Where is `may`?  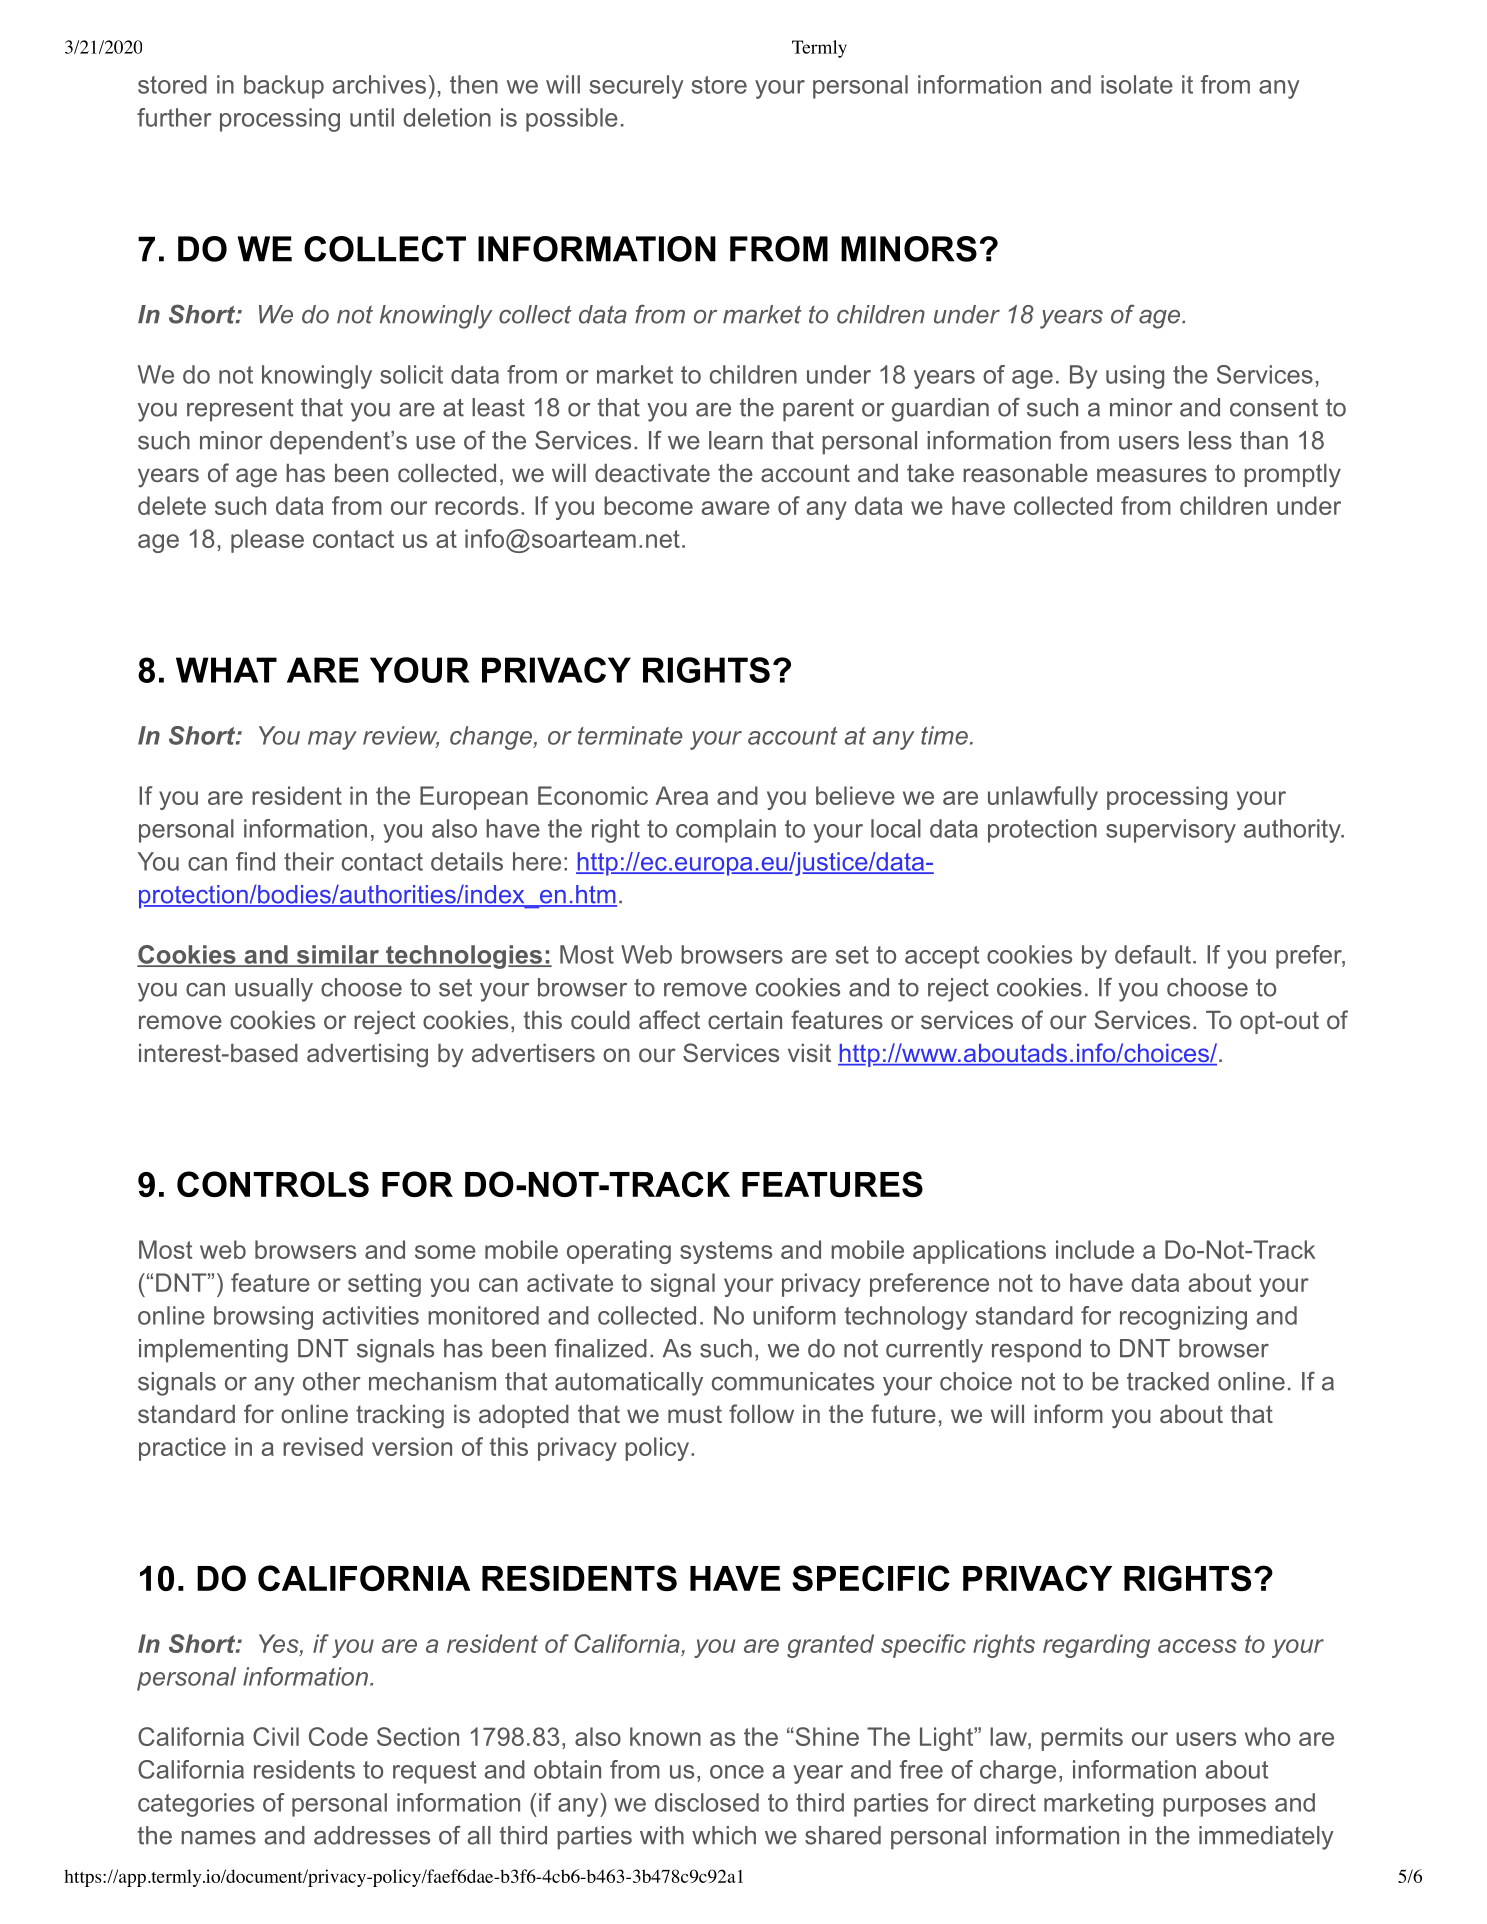 may is located at coordinates (332, 740).
